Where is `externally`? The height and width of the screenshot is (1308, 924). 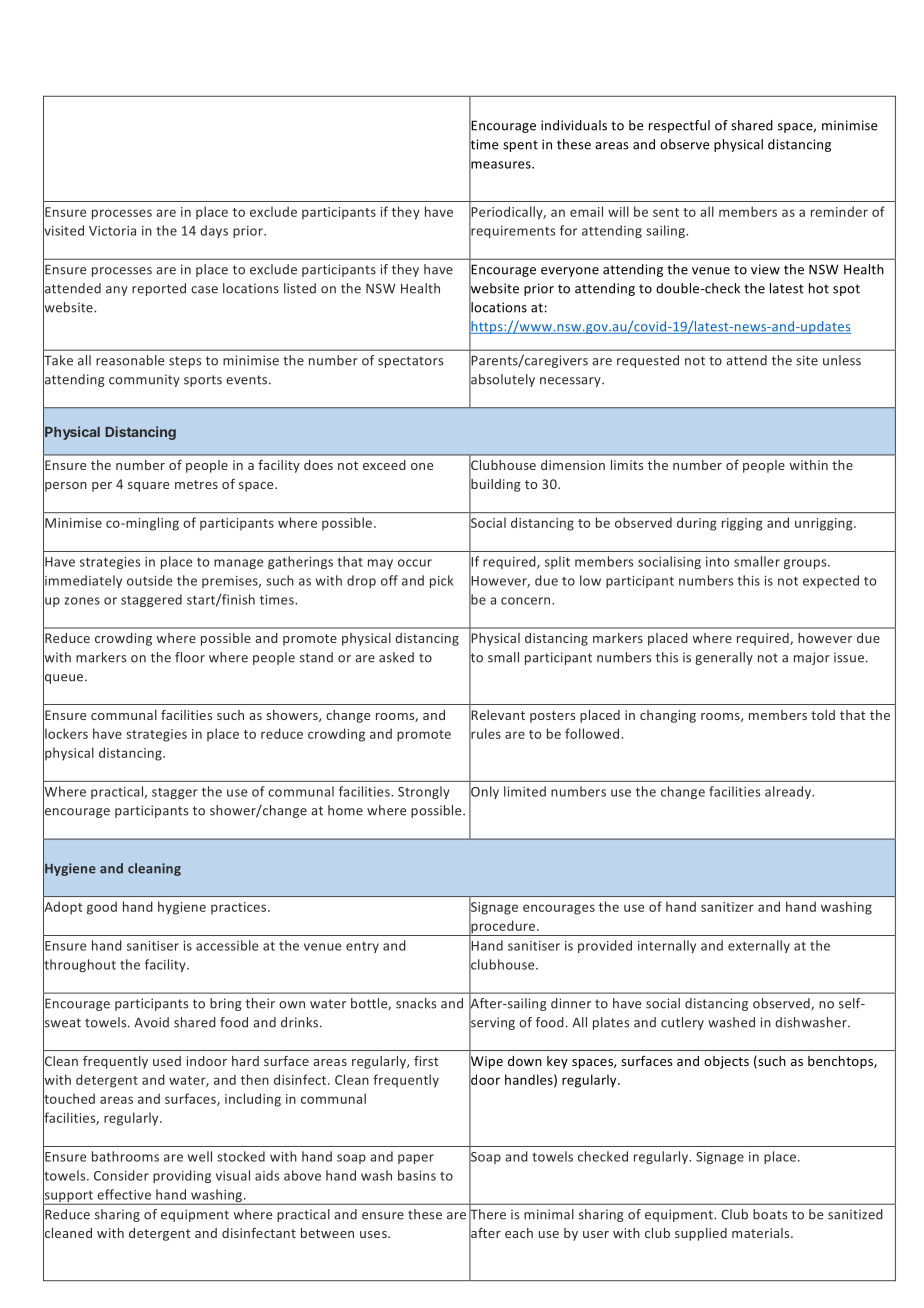 externally is located at coordinates (759, 946).
